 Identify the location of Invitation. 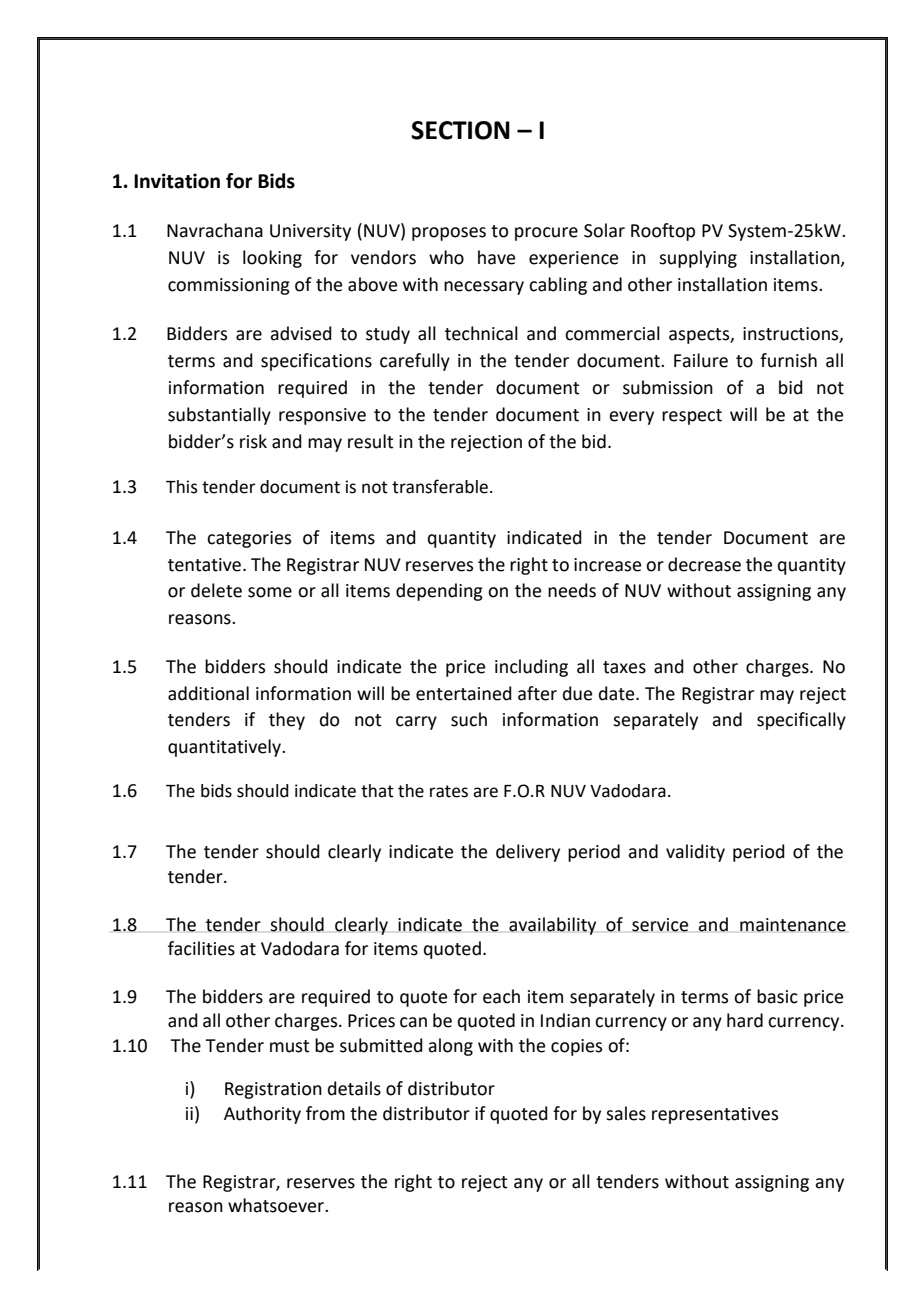
(177, 181).
